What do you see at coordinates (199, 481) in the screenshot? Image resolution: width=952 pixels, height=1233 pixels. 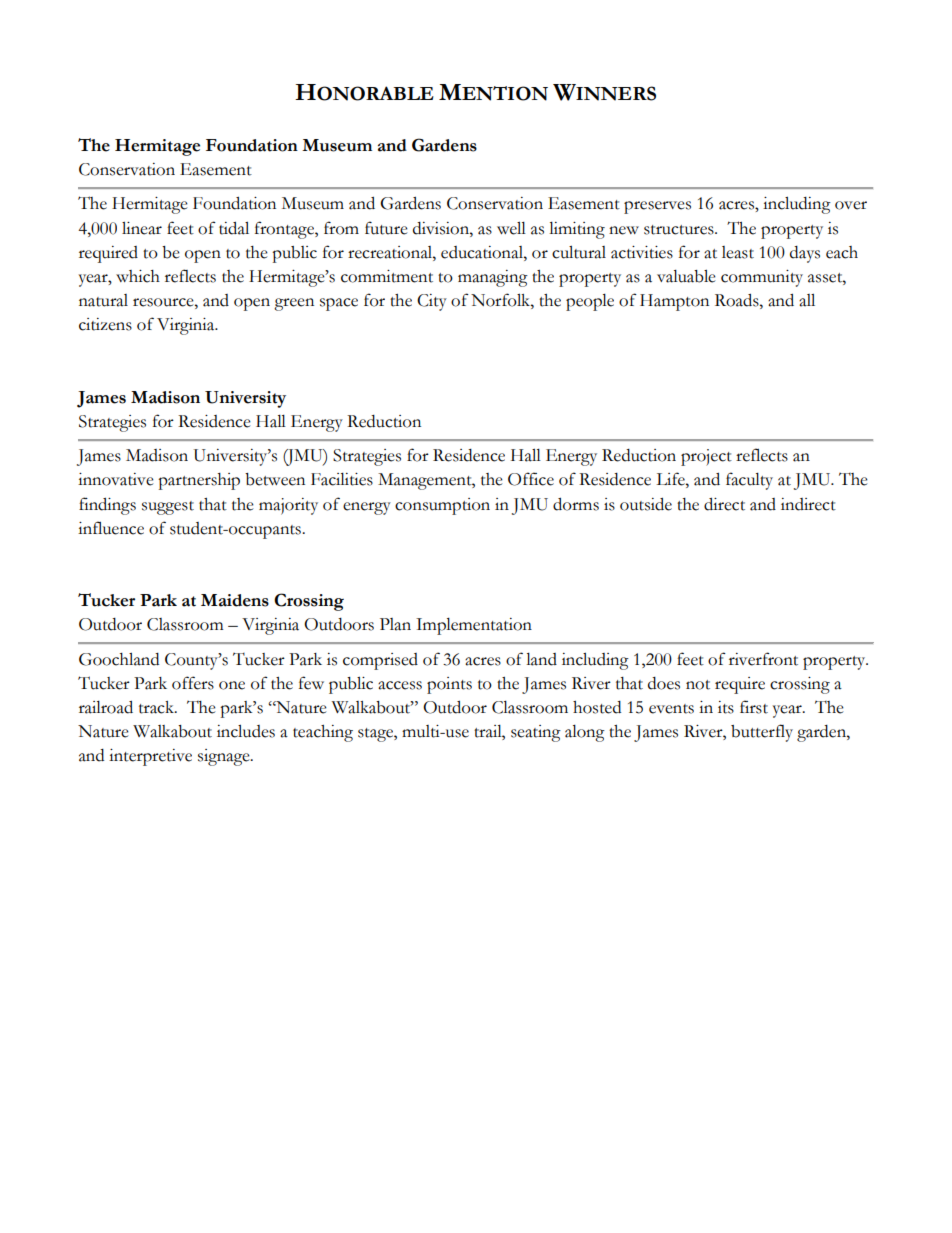 I see `partnership` at bounding box center [199, 481].
